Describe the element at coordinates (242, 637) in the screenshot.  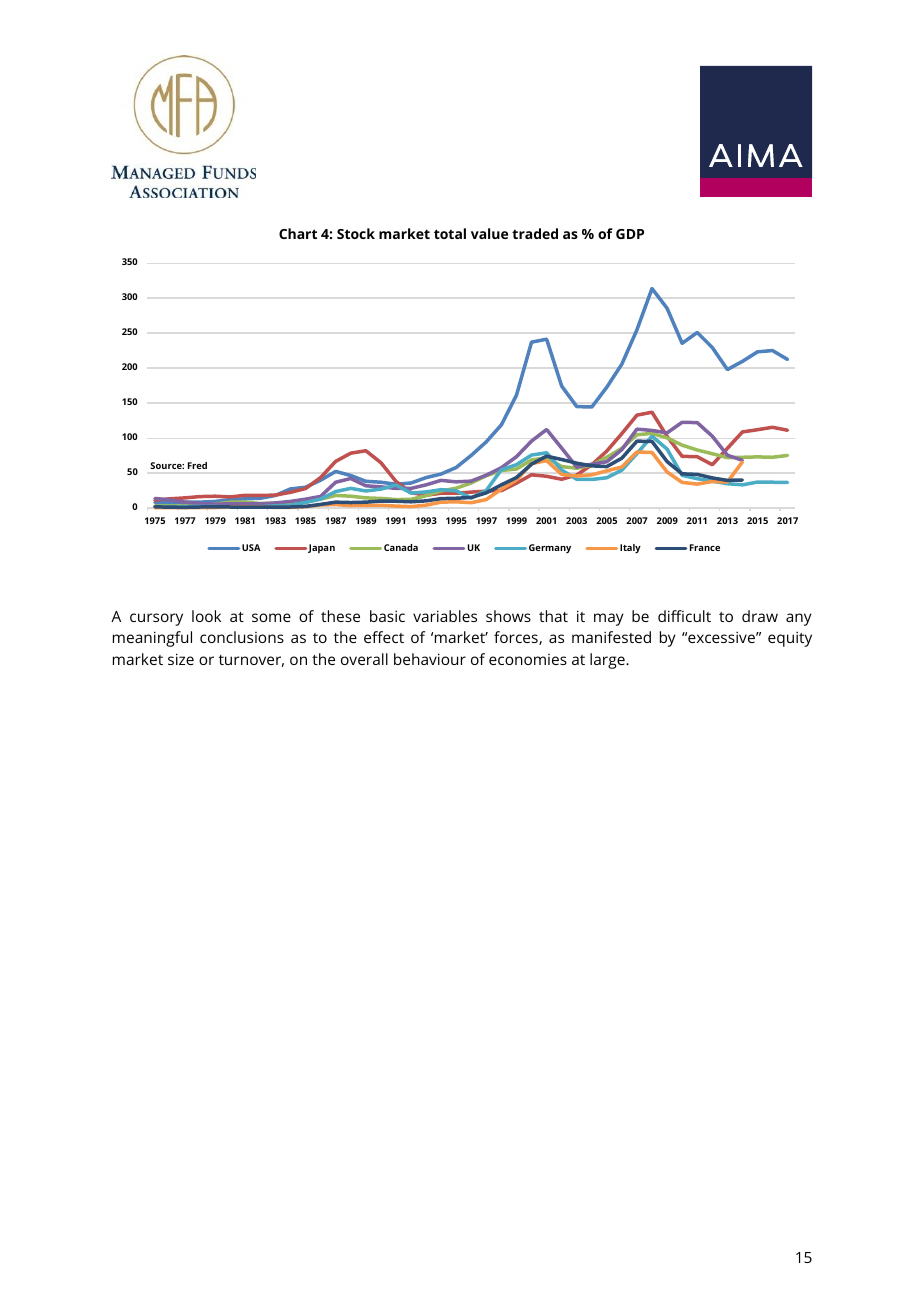
I see `conclusions` at that location.
